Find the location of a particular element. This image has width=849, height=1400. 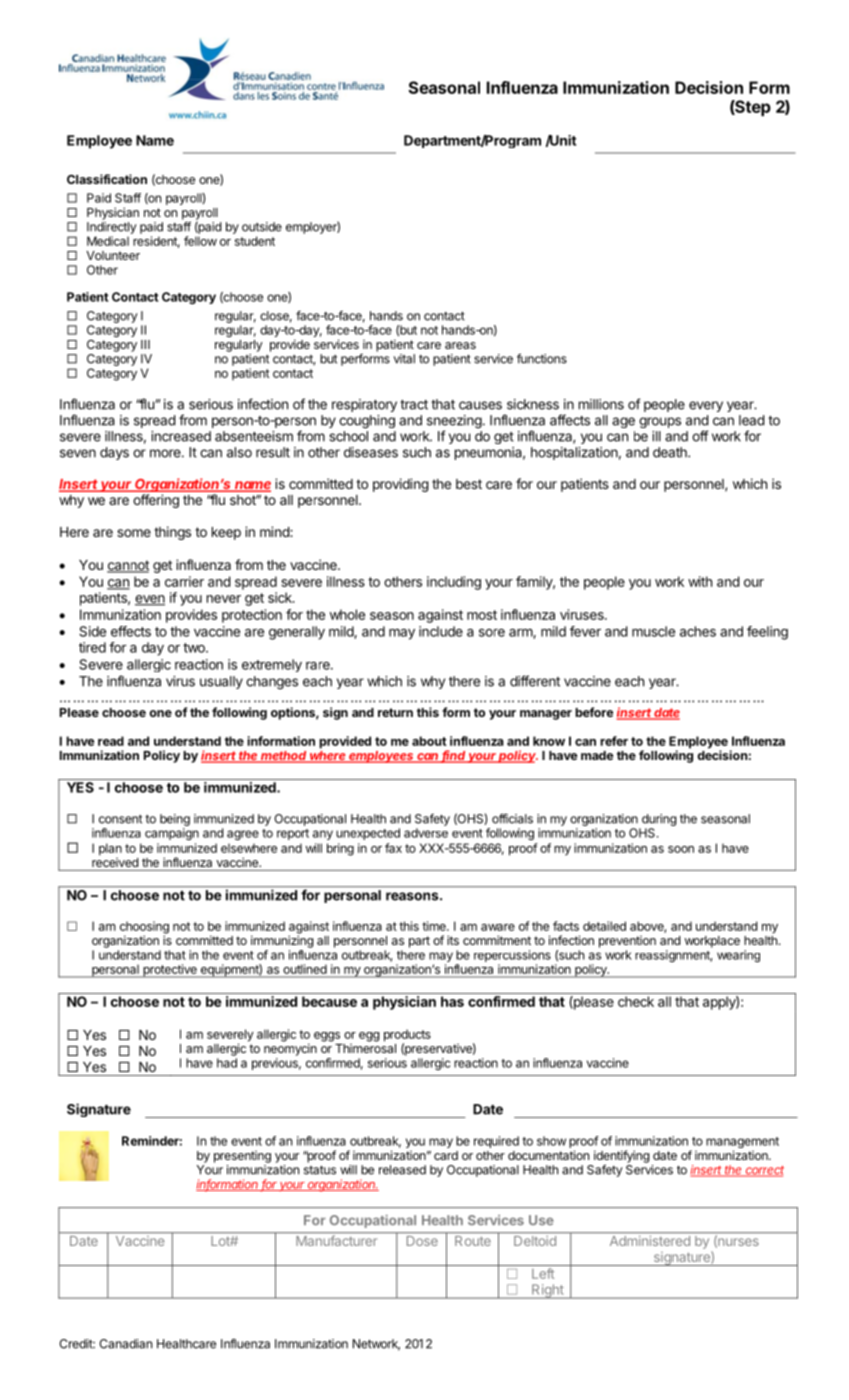

functions is located at coordinates (542, 358).
